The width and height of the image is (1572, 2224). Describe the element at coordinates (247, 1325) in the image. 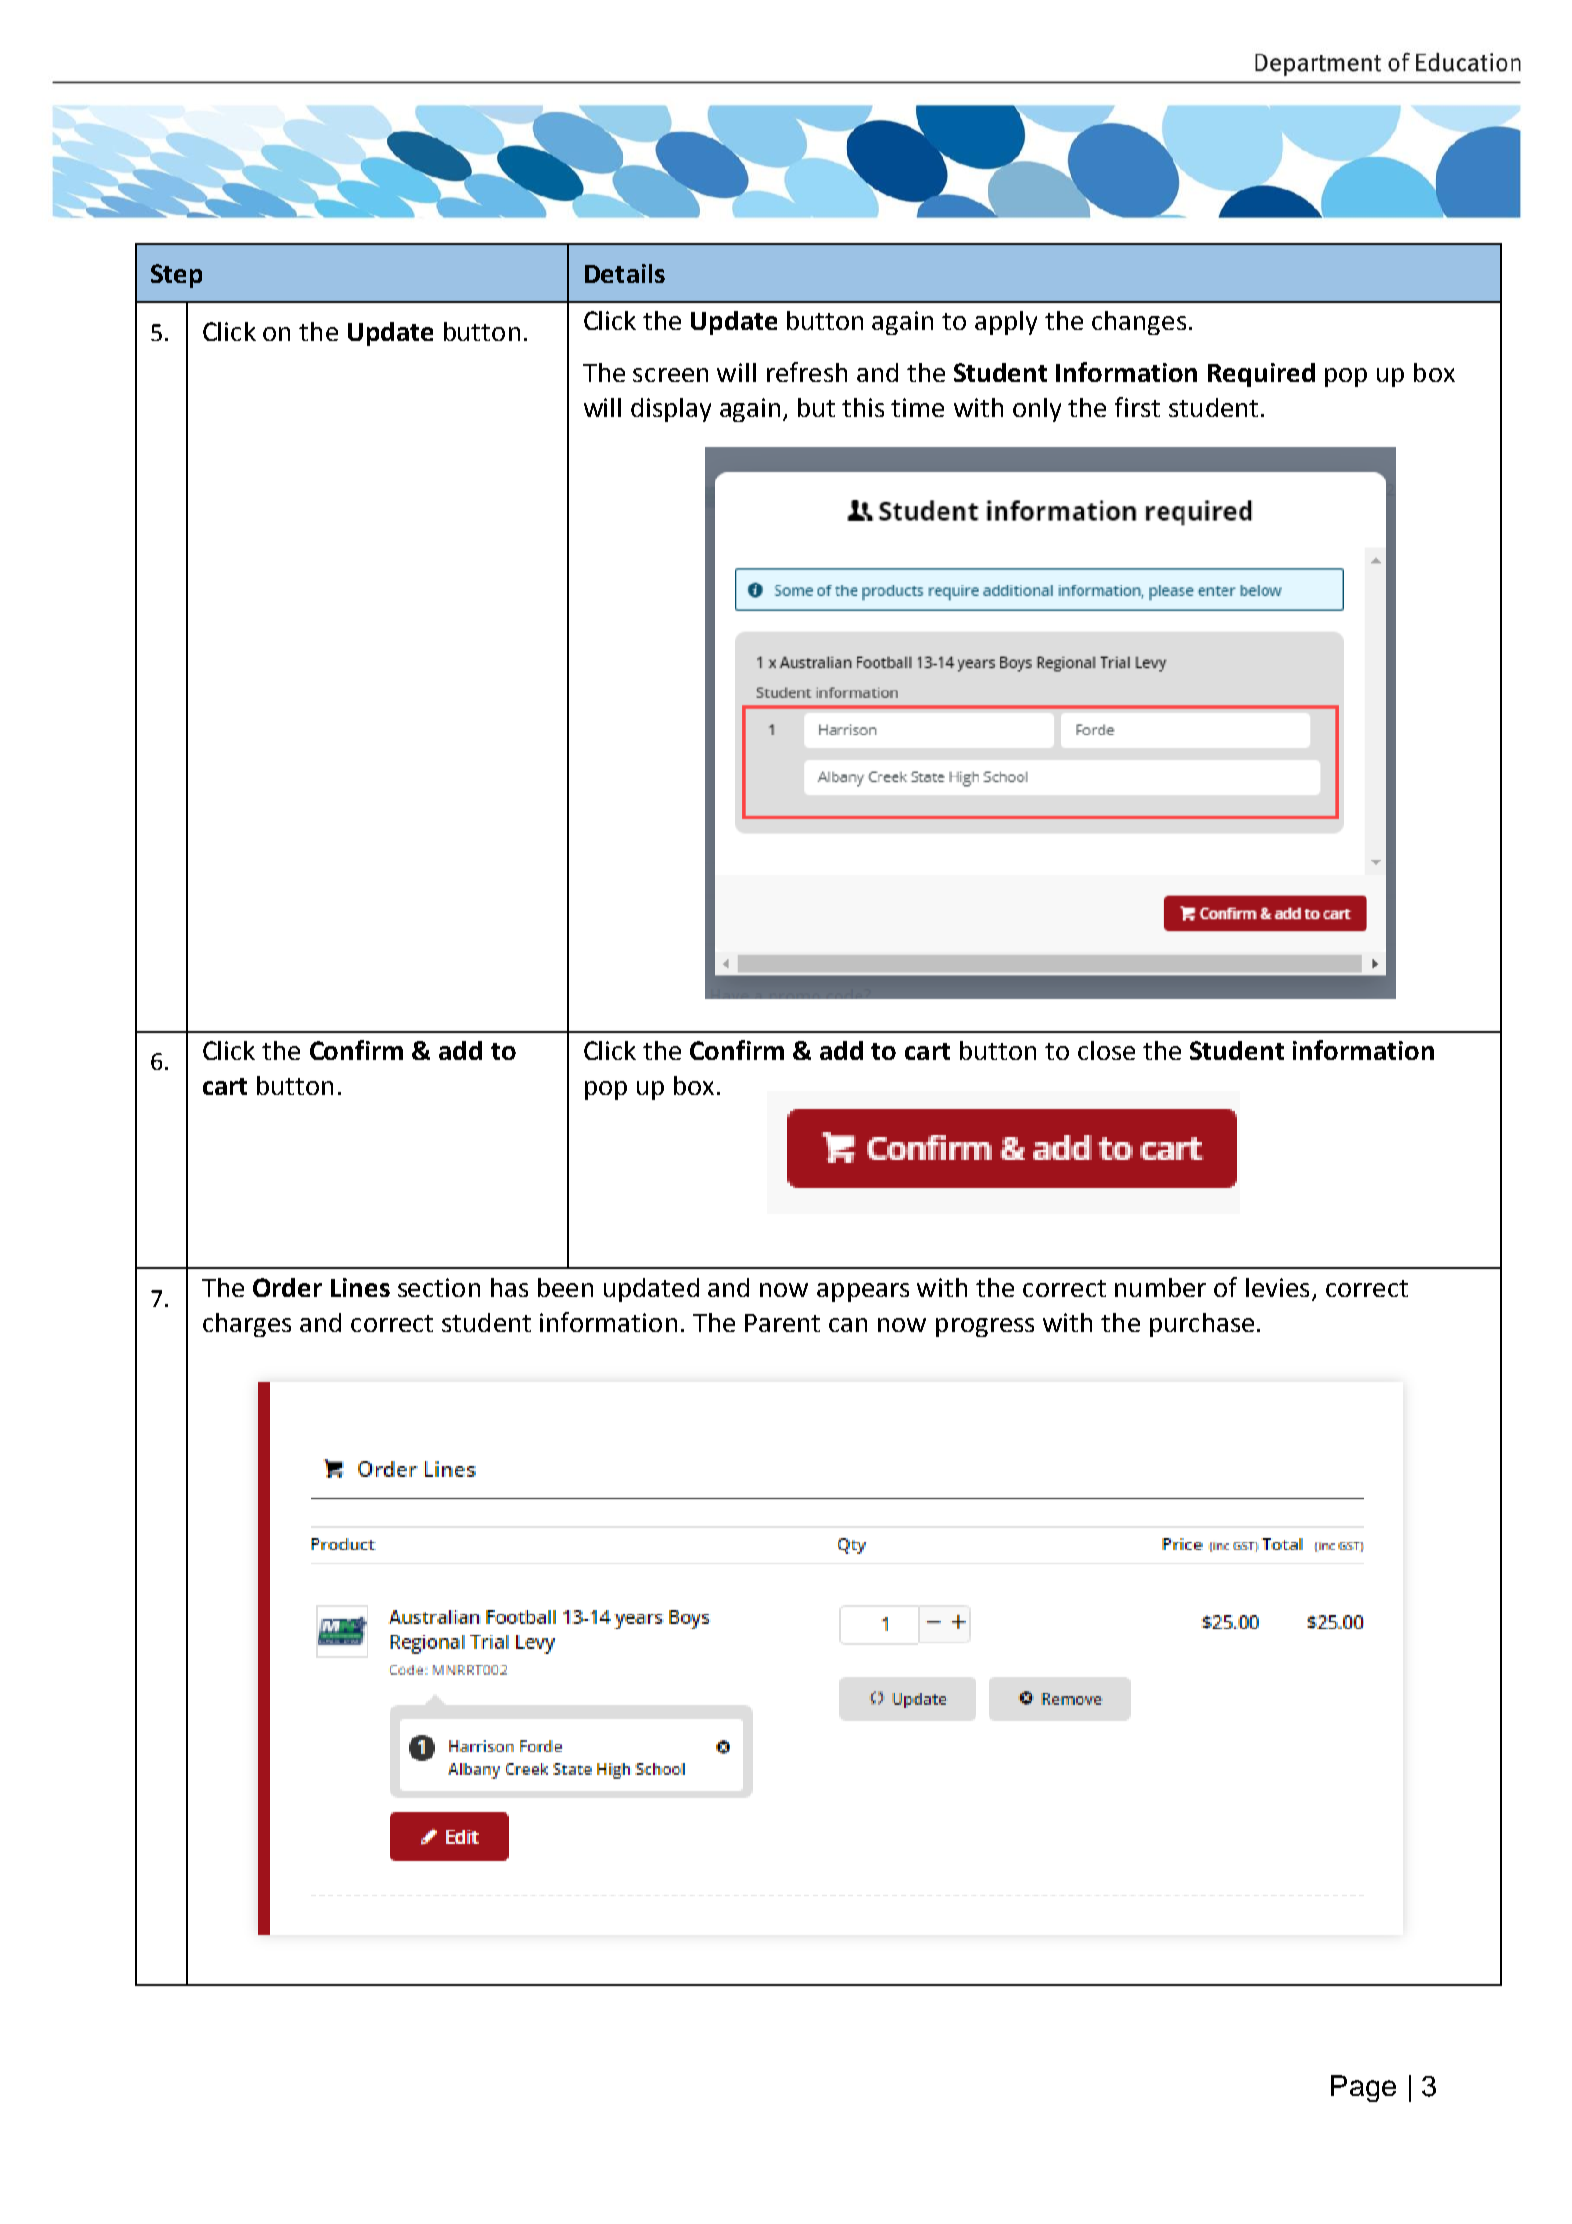

I see `charges` at that location.
